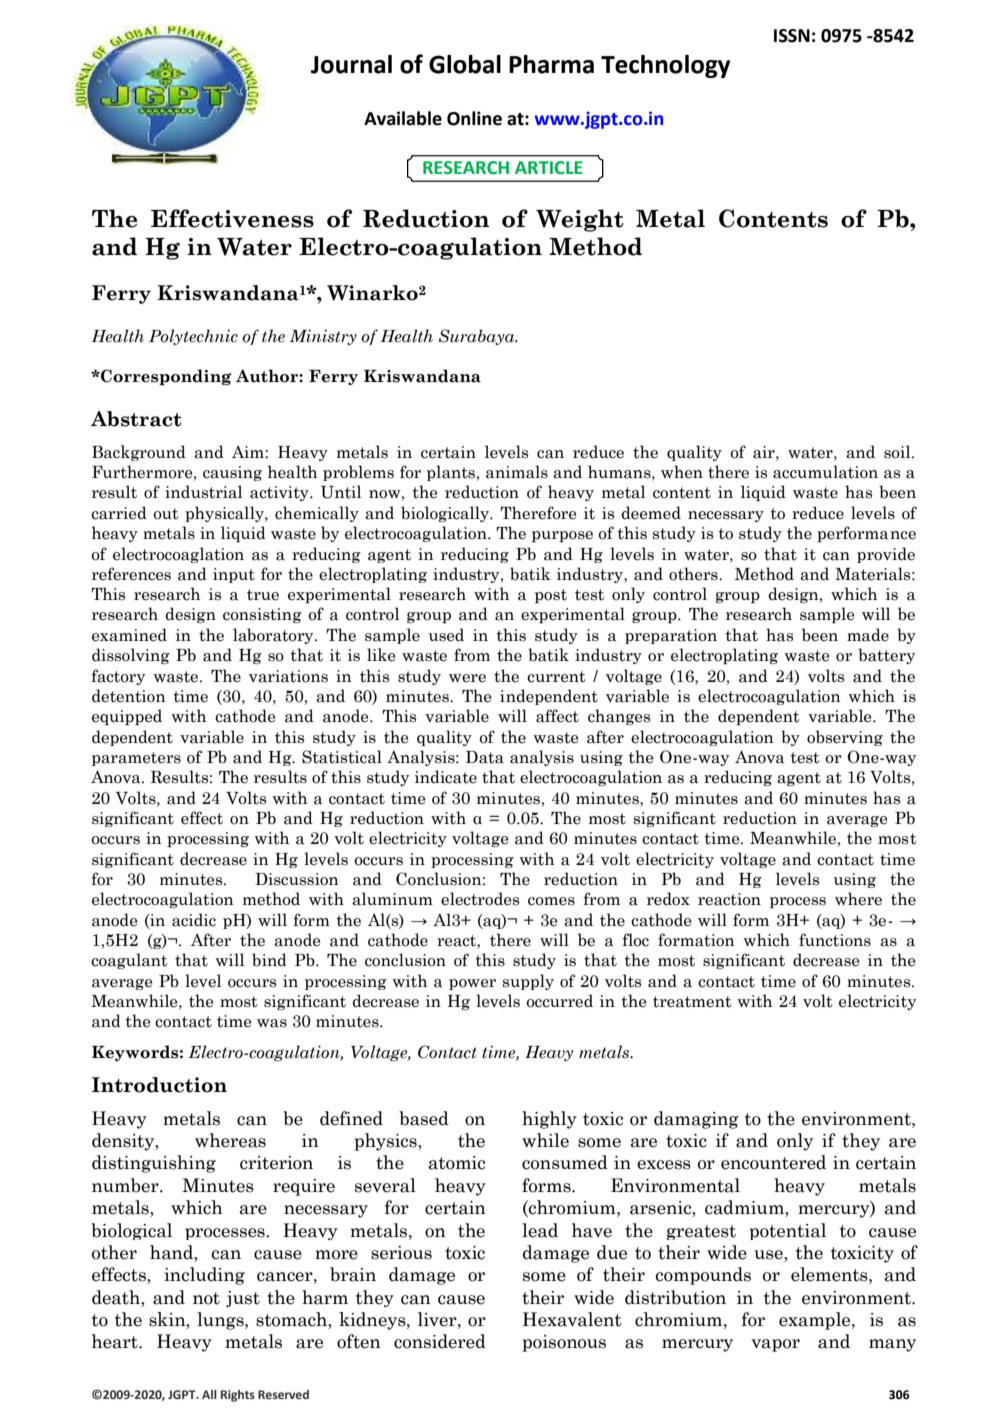 Image resolution: width=1008 pixels, height=1425 pixels. Describe the element at coordinates (792, 36) in the screenshot. I see `ISSN` at that location.
